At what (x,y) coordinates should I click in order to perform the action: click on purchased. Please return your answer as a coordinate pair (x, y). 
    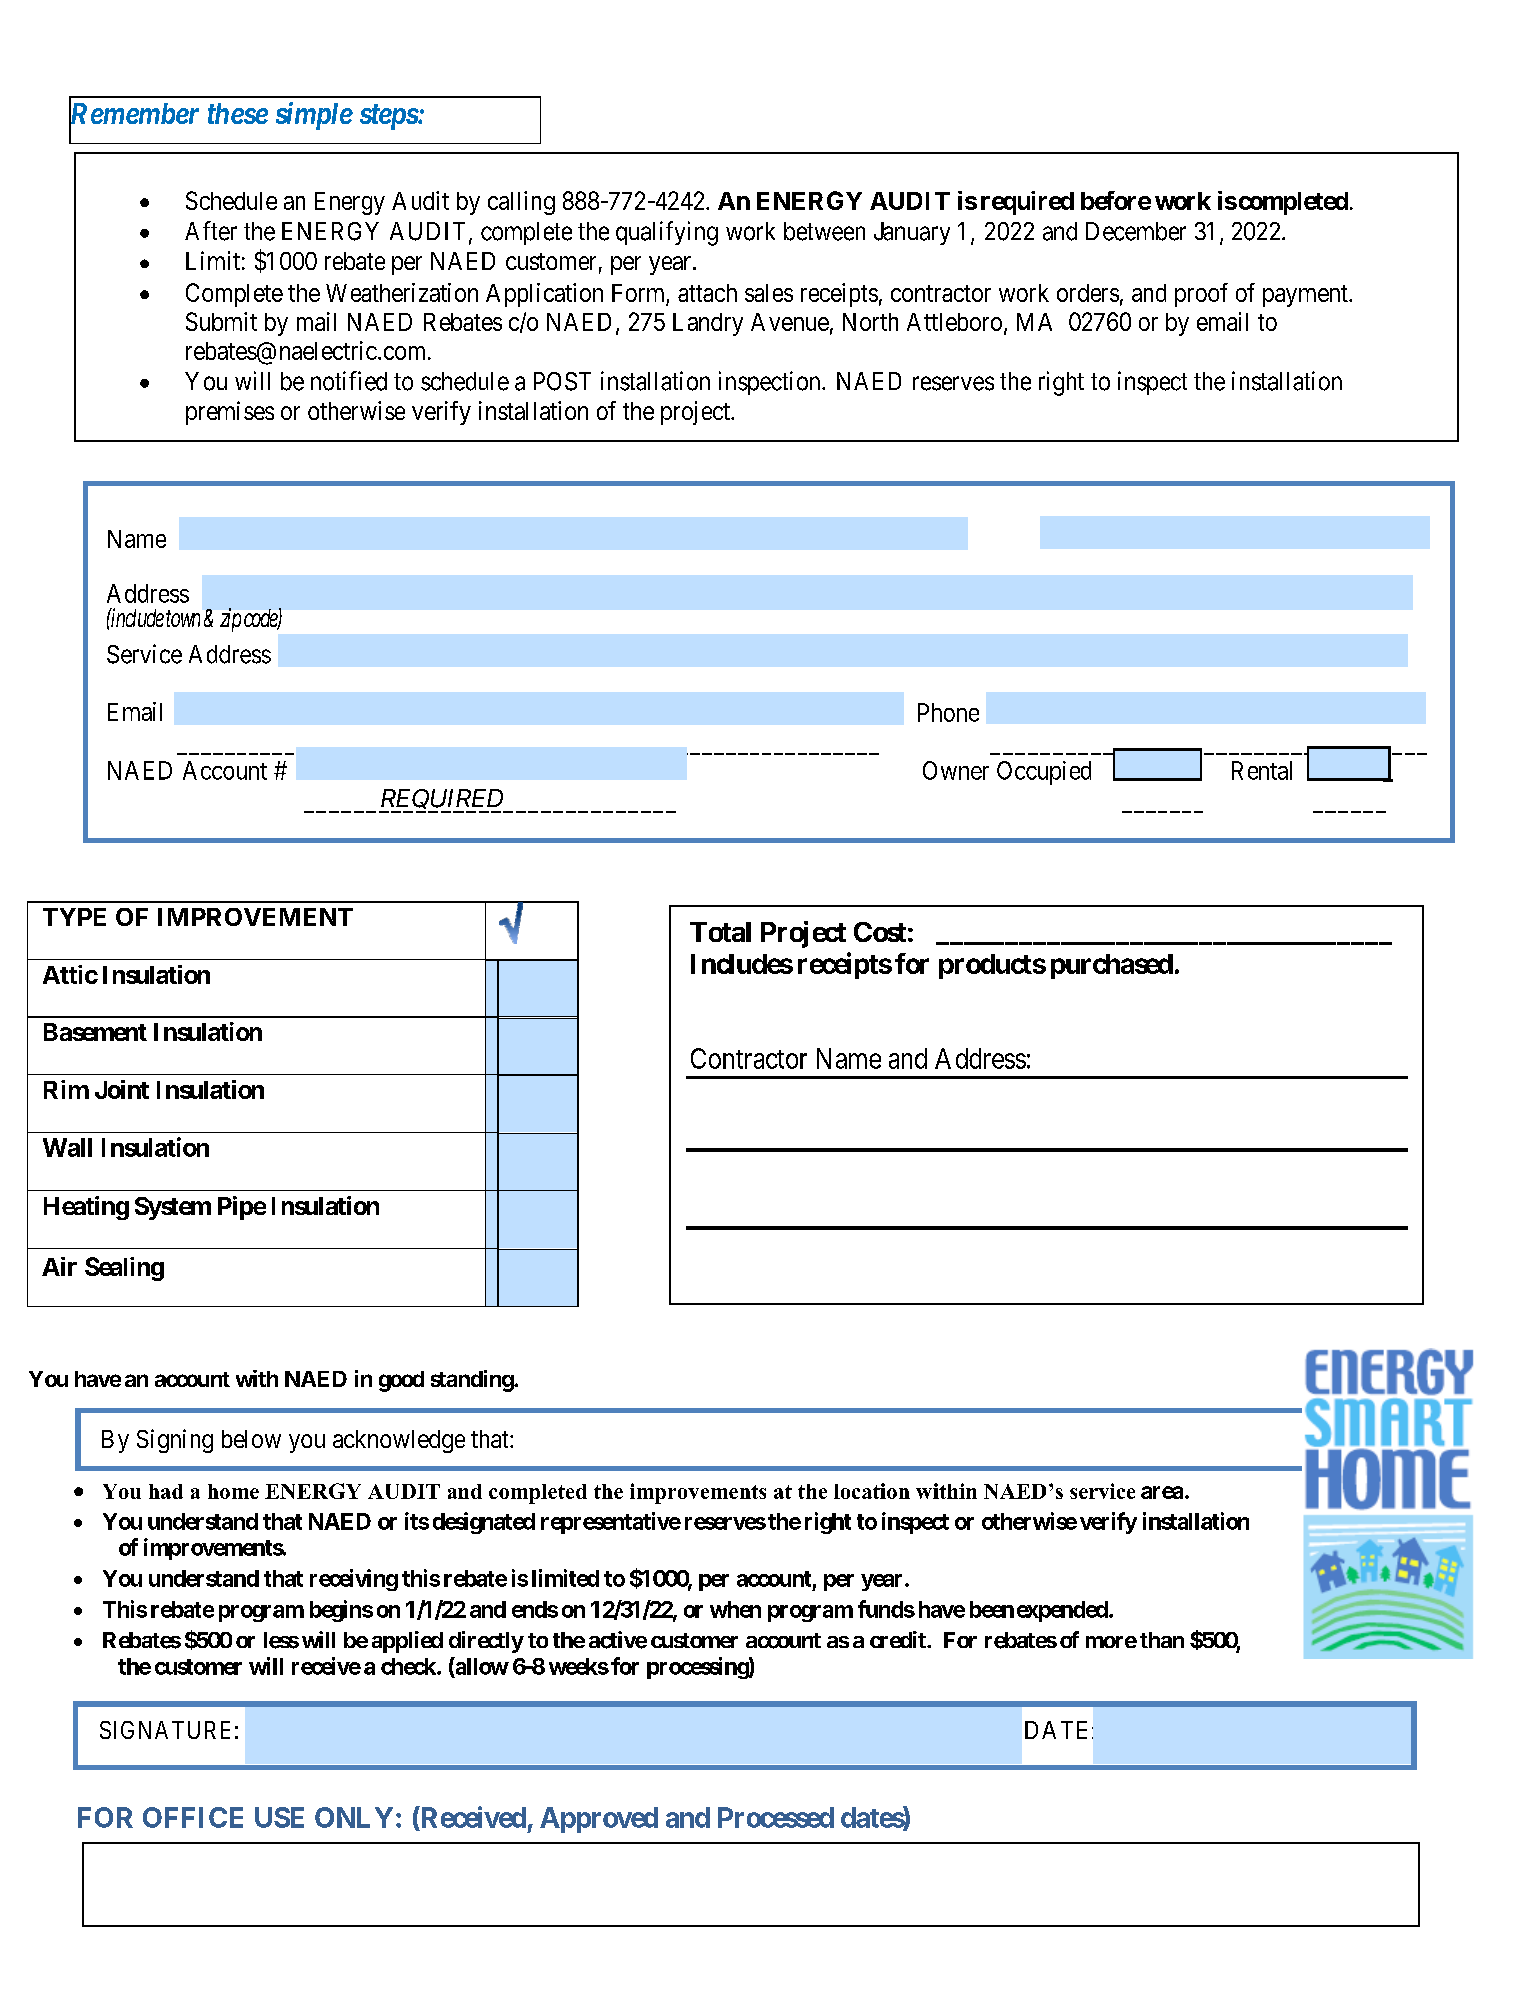
    Looking at the image, I should click on (1112, 966).
